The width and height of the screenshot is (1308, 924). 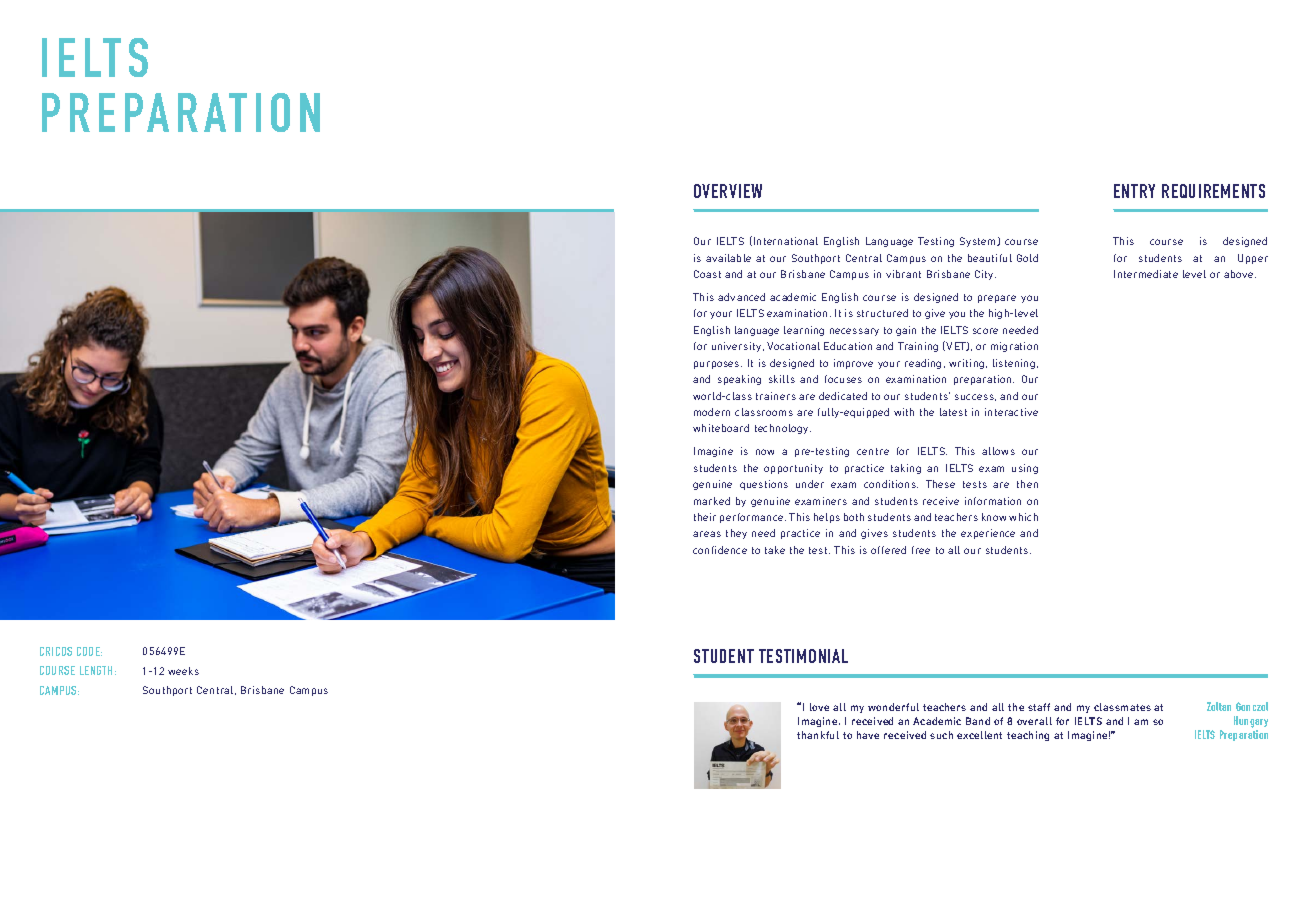 What do you see at coordinates (738, 347) in the screenshot?
I see `university` at bounding box center [738, 347].
